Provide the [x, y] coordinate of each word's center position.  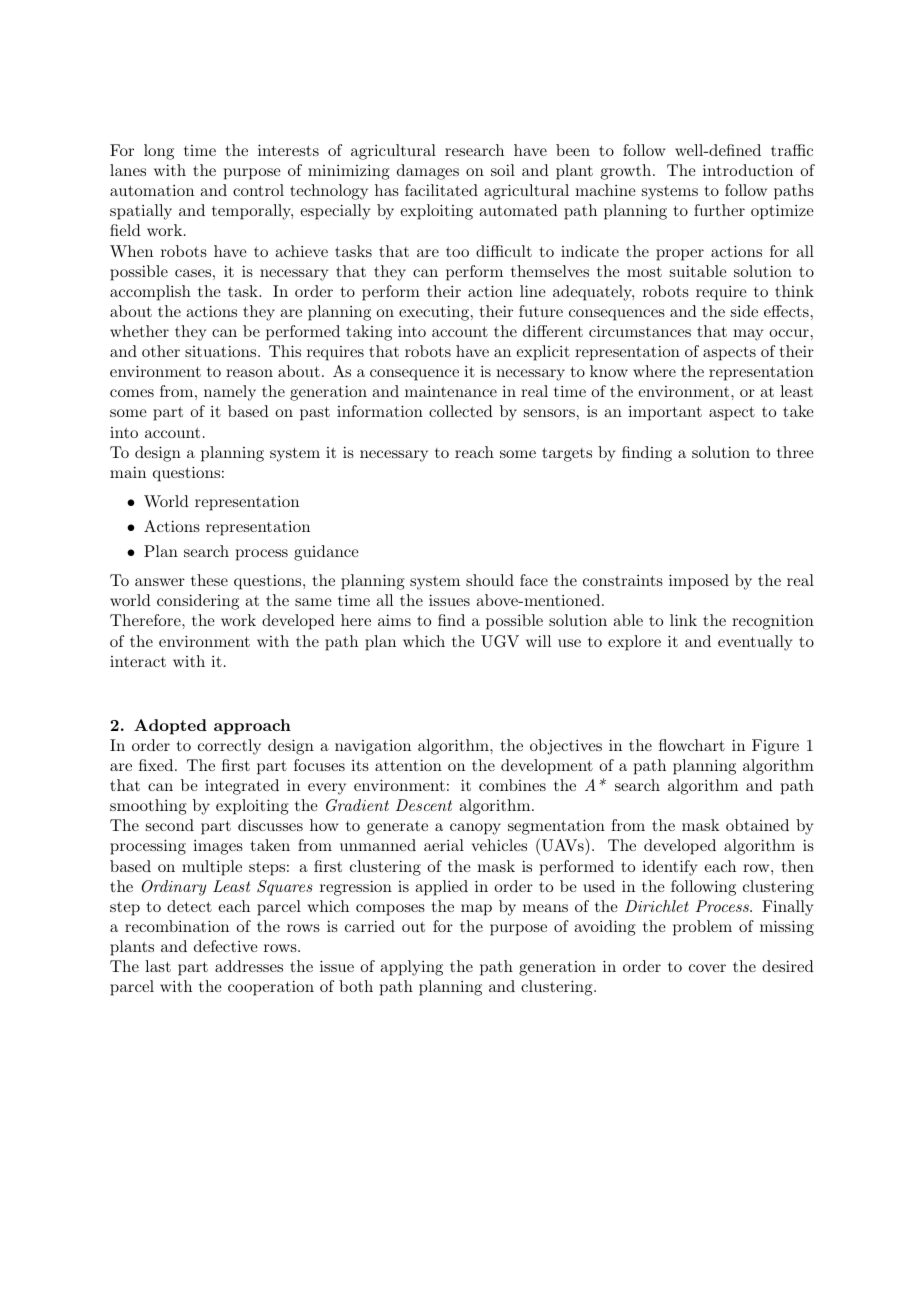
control [258, 190]
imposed [699, 582]
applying [411, 968]
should [490, 580]
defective [226, 946]
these [209, 580]
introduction [748, 170]
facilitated [441, 190]
